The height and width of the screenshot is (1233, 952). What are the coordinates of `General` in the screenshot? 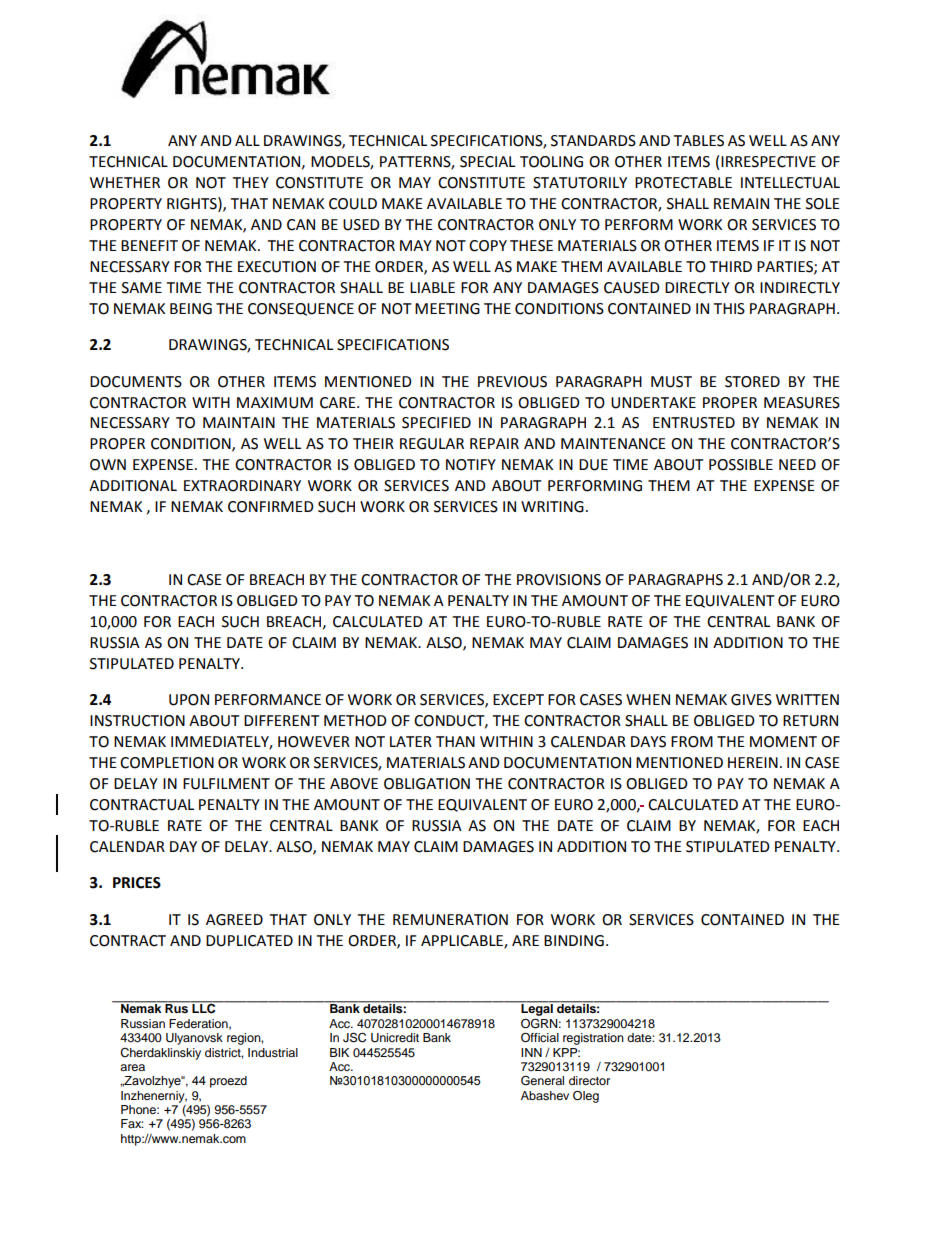 It's located at (542, 1080).
